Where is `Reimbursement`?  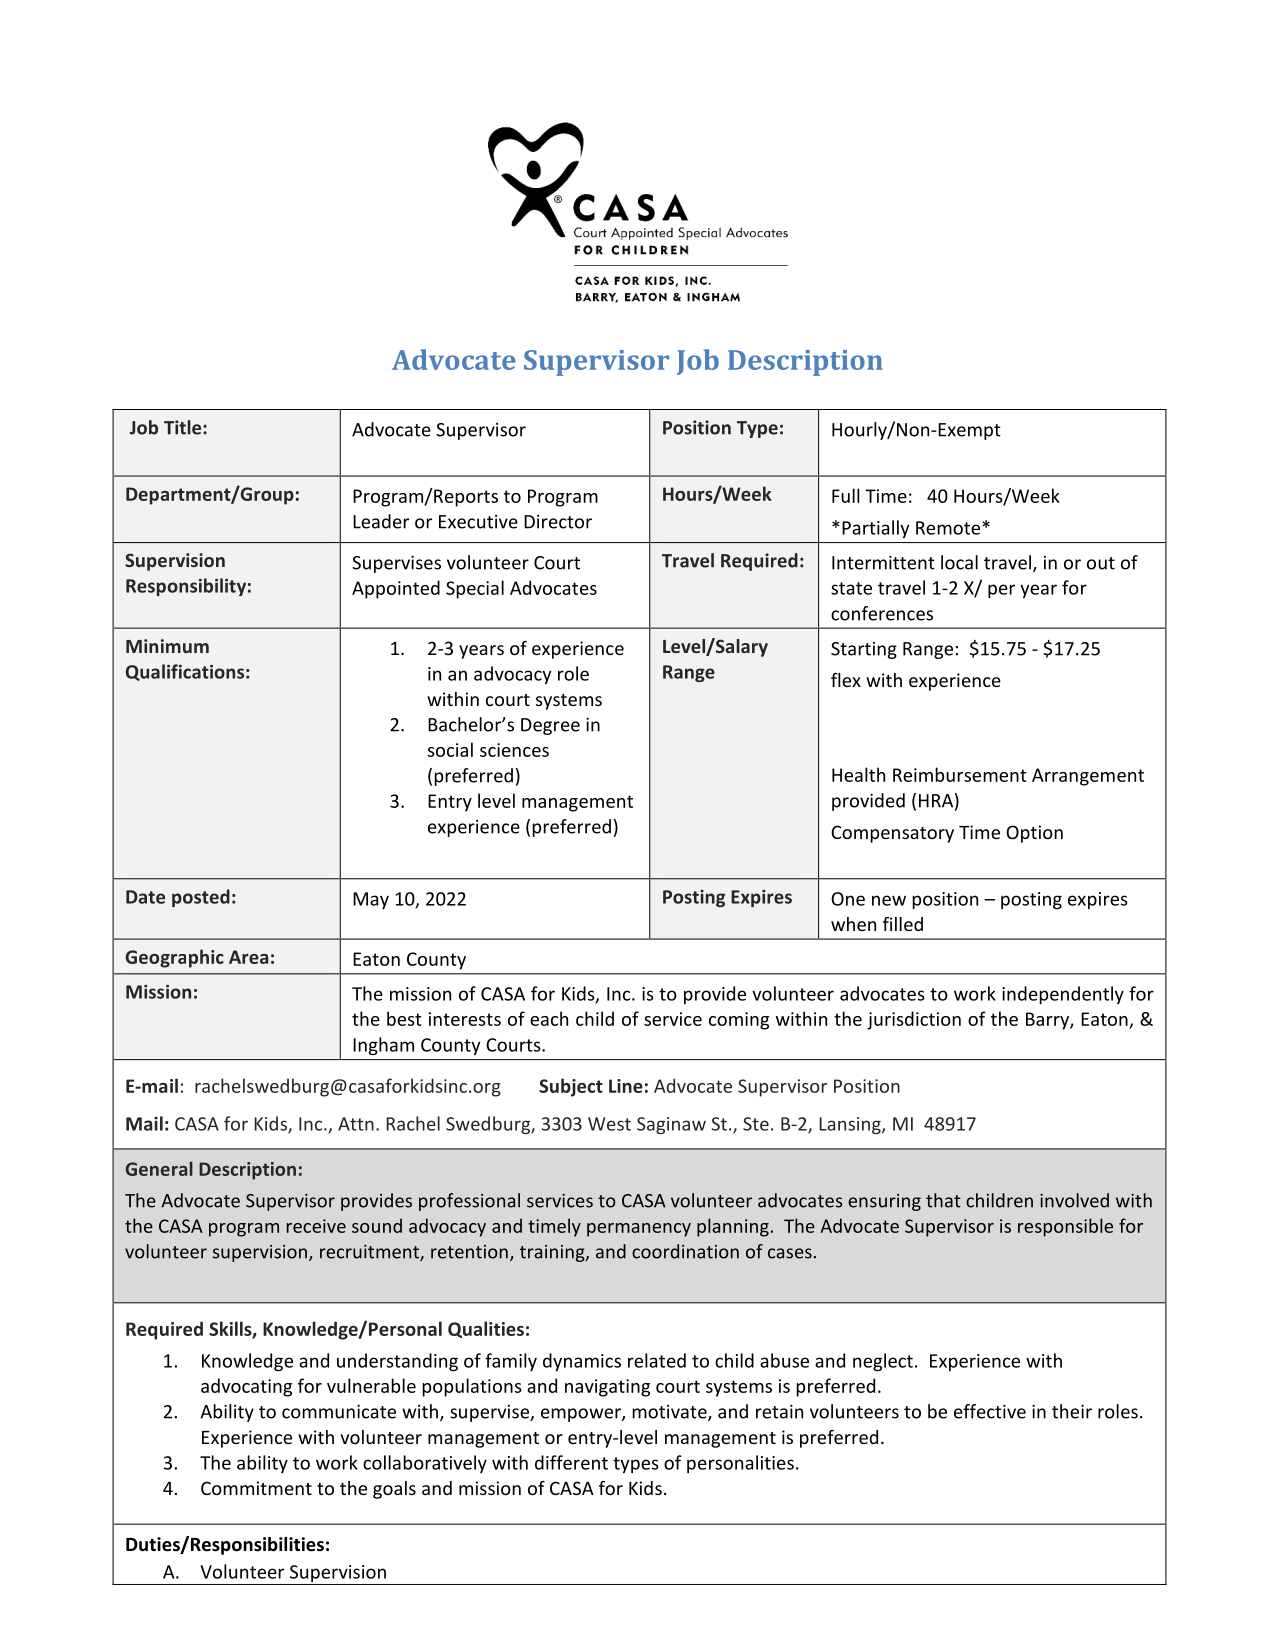
Reimbursement is located at coordinates (960, 774).
